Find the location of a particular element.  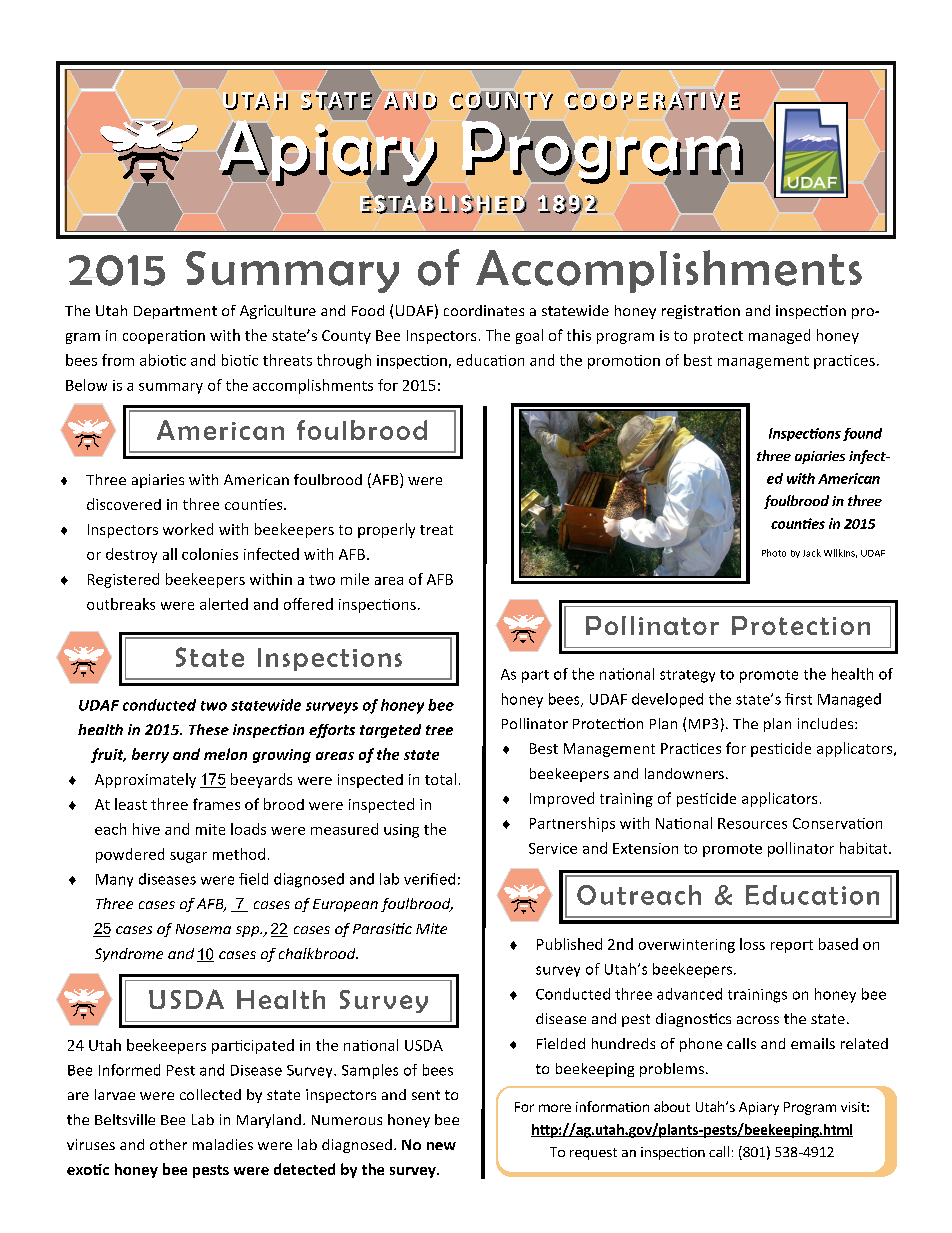

other is located at coordinates (168, 1144).
